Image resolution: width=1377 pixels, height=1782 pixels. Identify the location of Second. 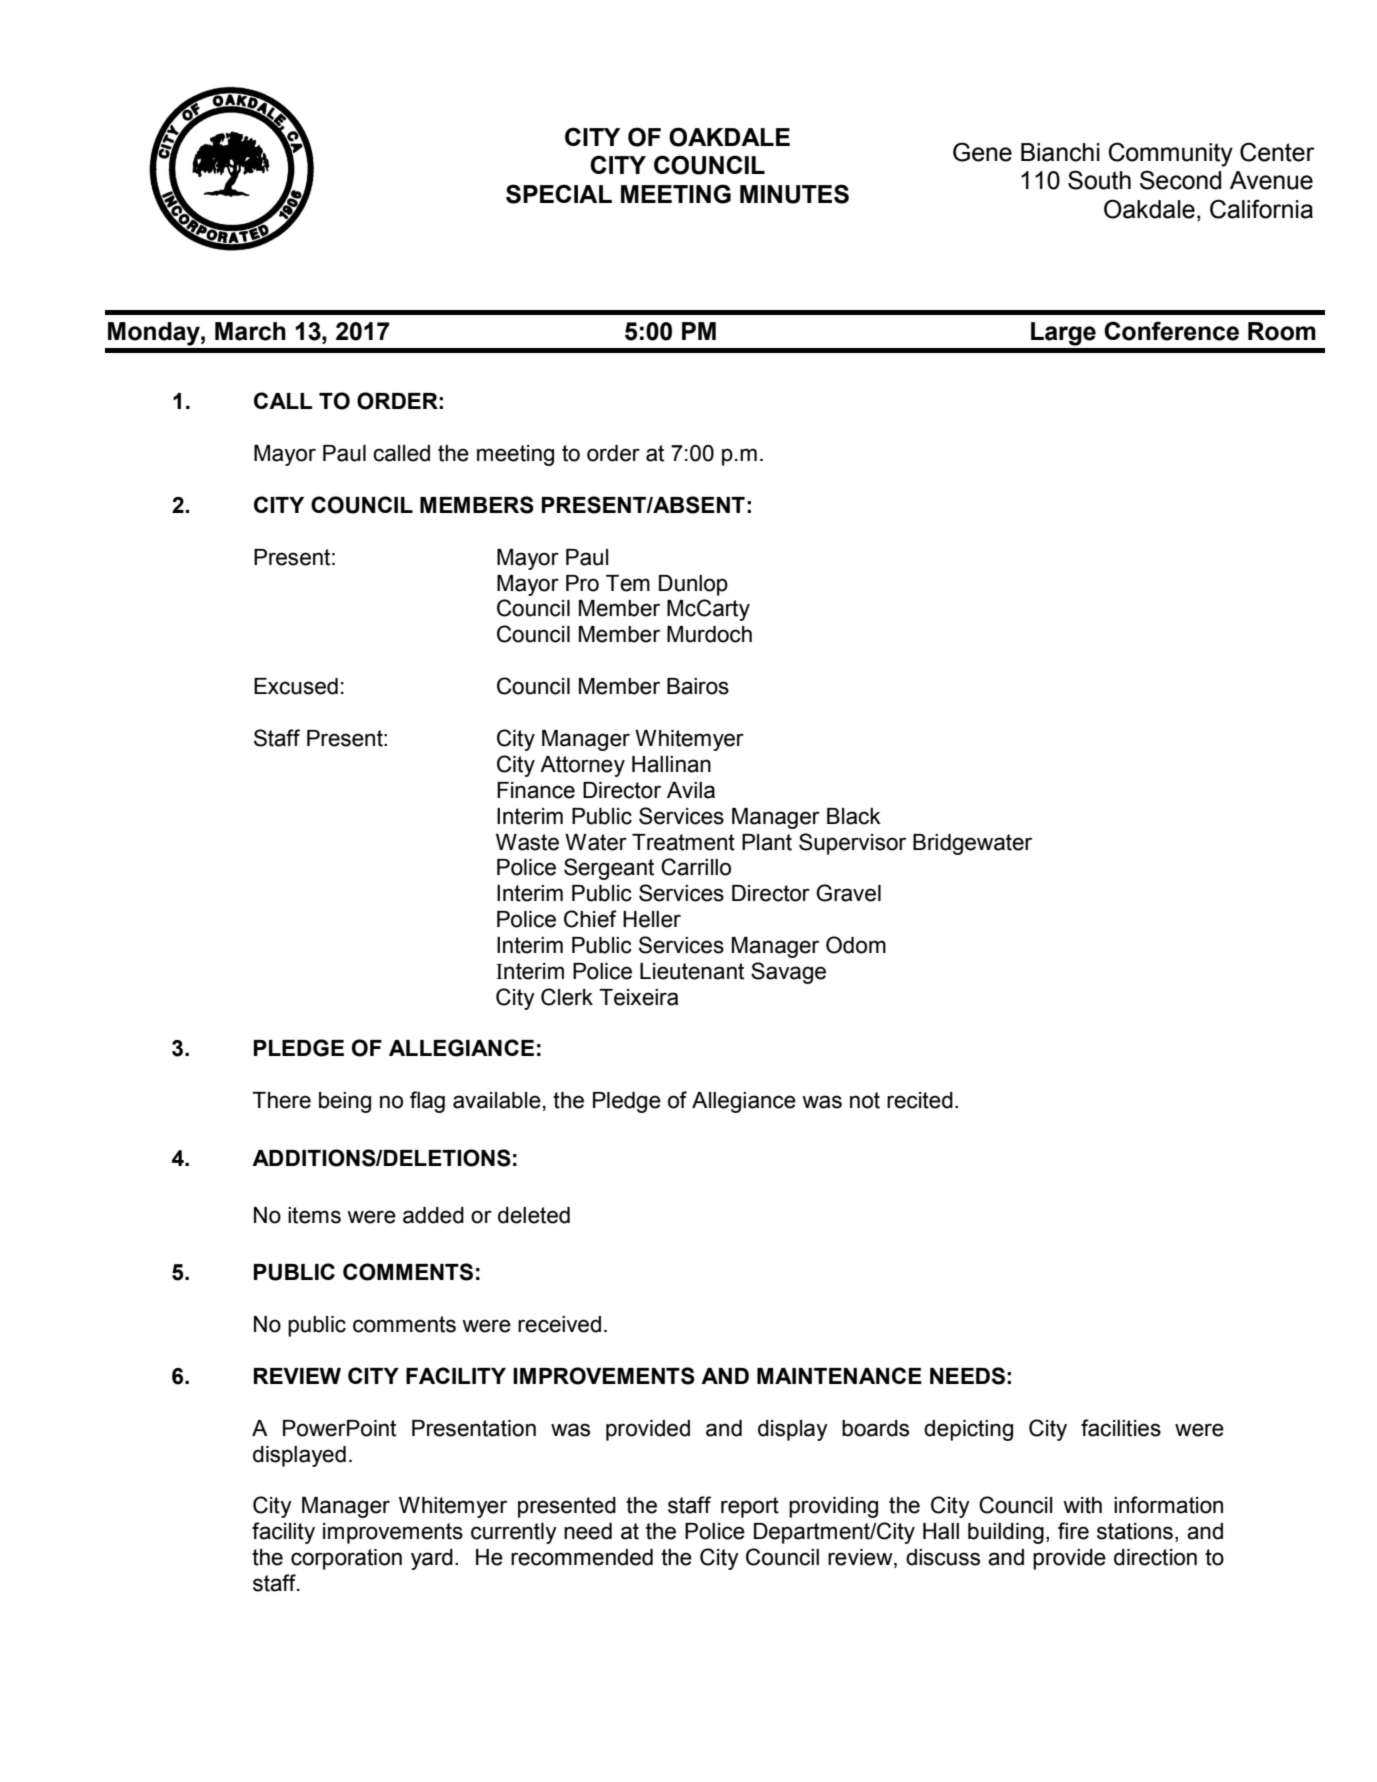
(1180, 180).
